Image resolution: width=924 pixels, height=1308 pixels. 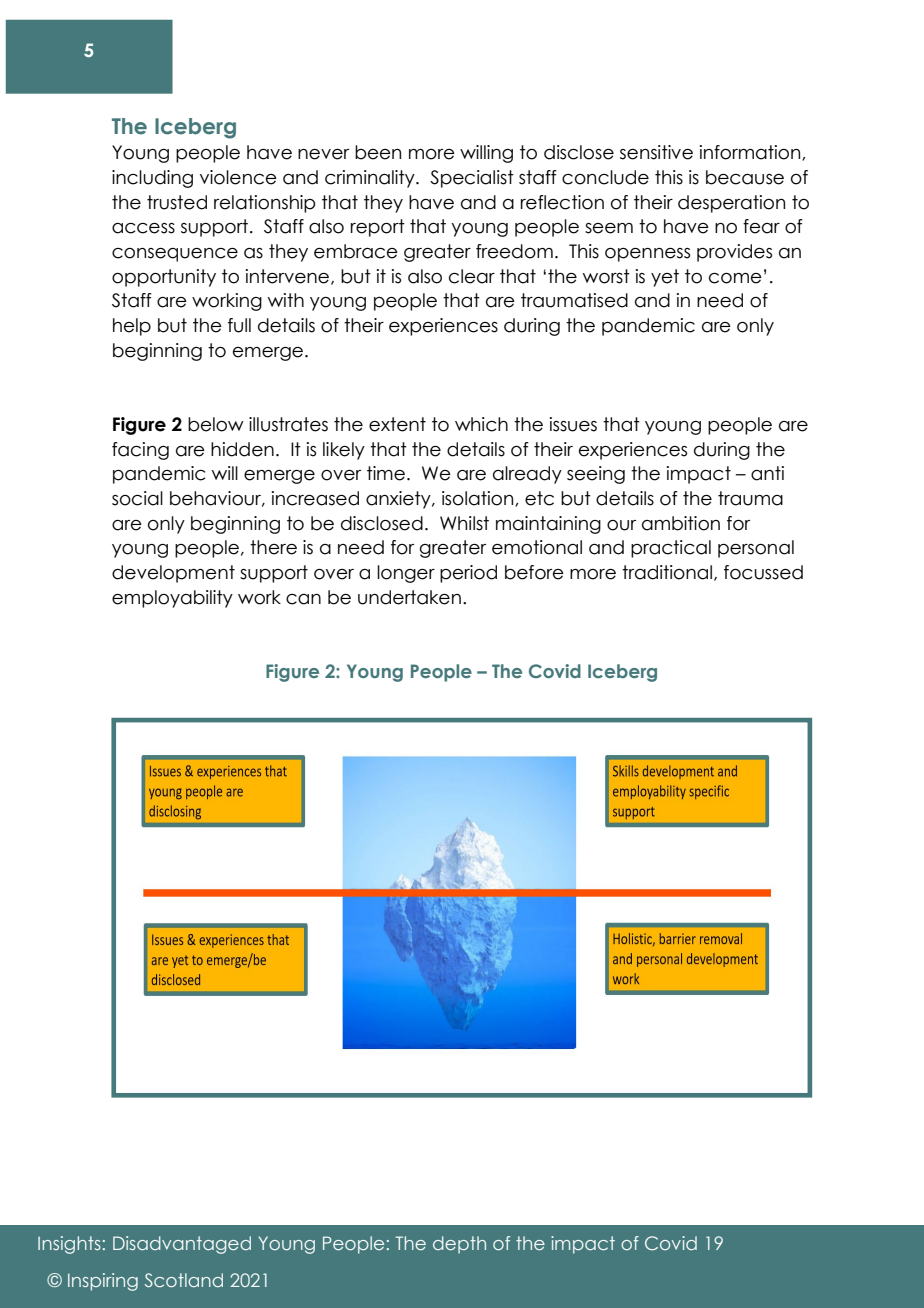 What do you see at coordinates (371, 179) in the document?
I see `criminality` at bounding box center [371, 179].
